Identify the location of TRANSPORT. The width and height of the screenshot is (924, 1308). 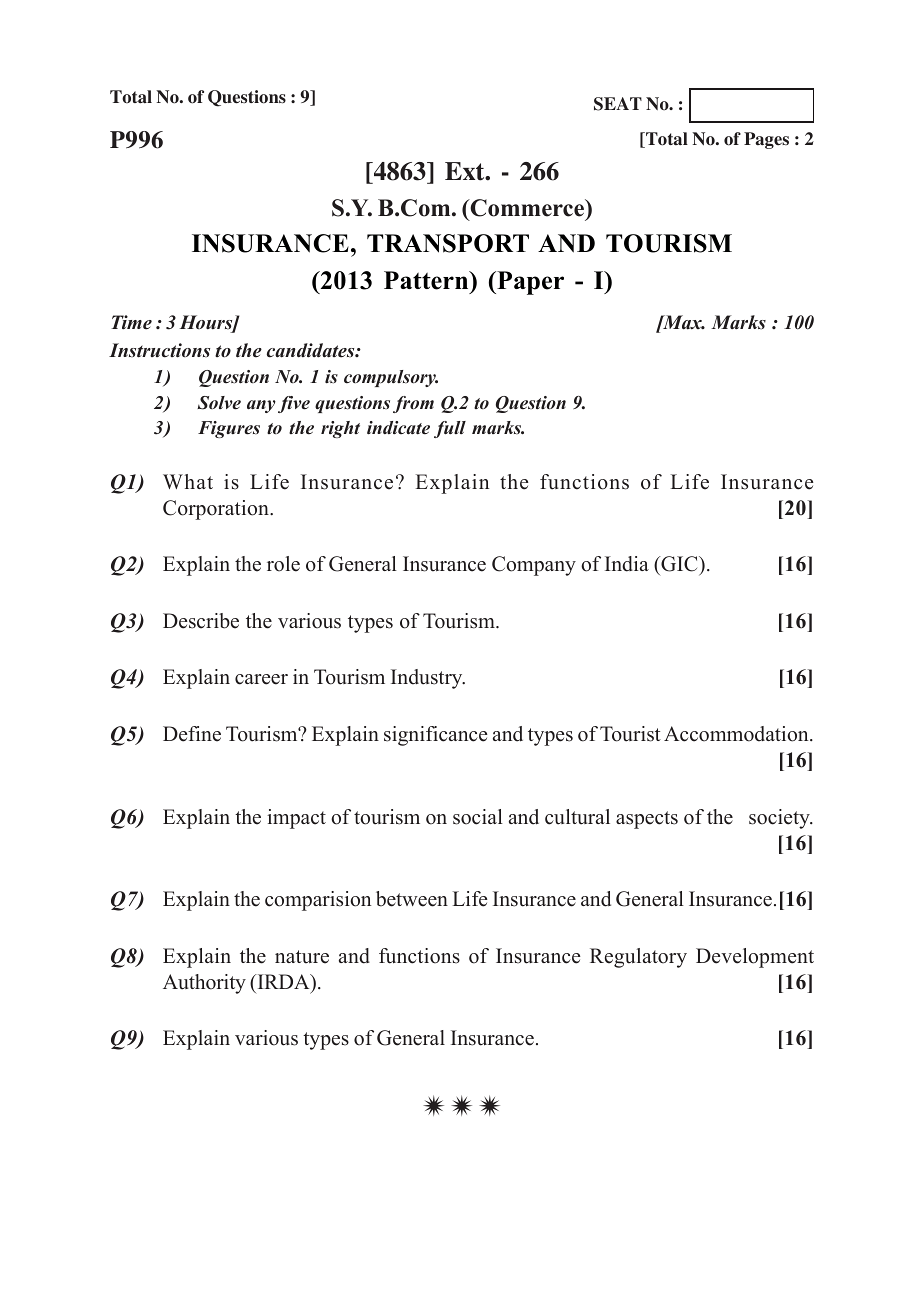
(448, 243).
